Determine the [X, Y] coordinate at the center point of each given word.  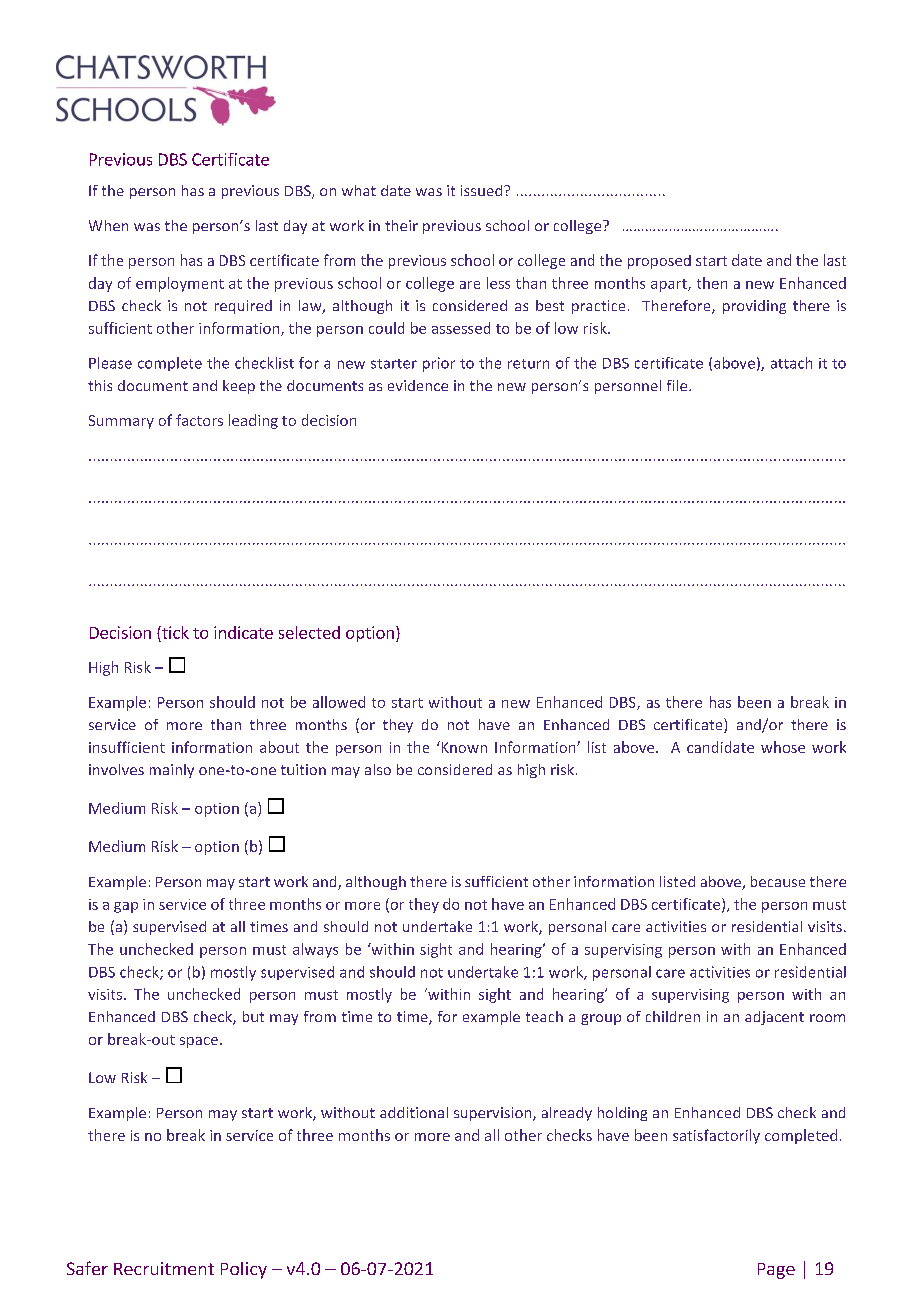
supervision [494, 1114]
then [712, 283]
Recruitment [164, 1268]
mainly [172, 771]
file [678, 385]
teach [544, 1016]
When [108, 225]
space [199, 1042]
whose [783, 747]
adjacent [774, 1018]
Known [463, 747]
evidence [418, 385]
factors [199, 420]
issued [483, 190]
